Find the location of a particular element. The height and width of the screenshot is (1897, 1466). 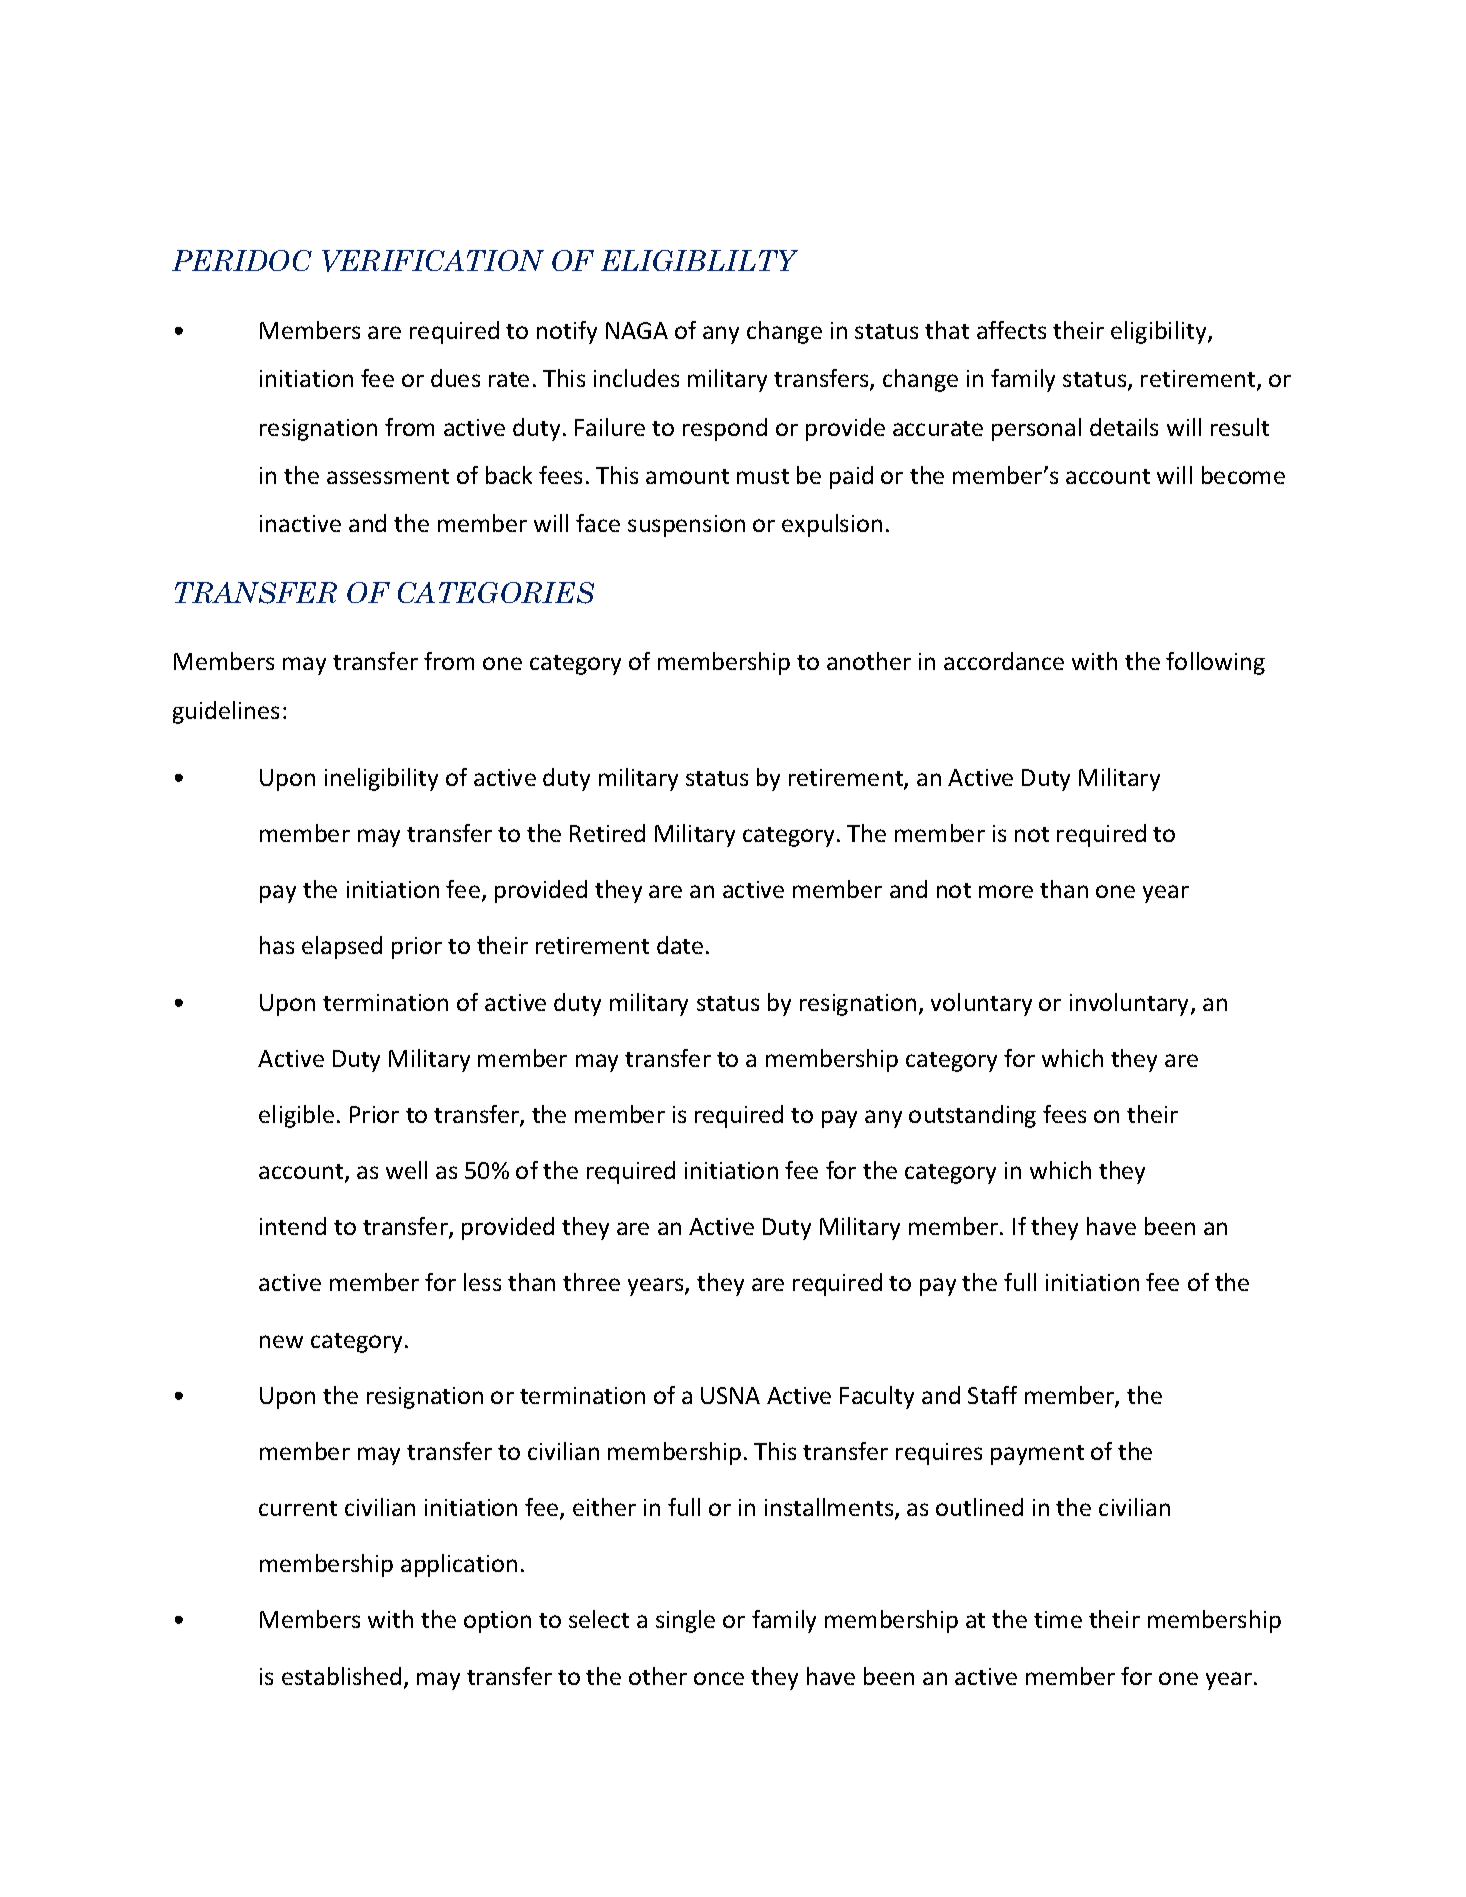

NAGA is located at coordinates (637, 330).
